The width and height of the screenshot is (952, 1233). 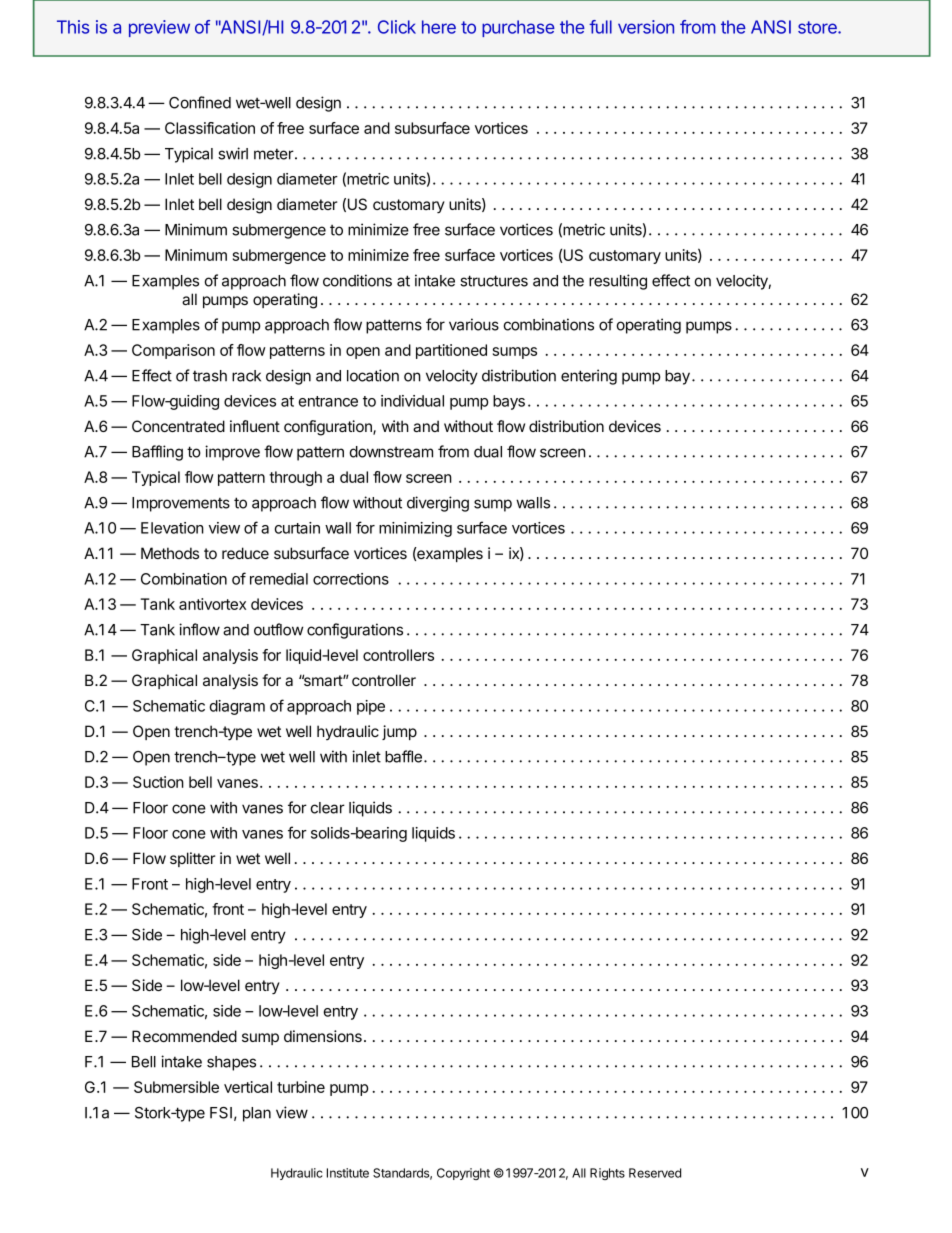 What do you see at coordinates (173, 351) in the screenshot?
I see `Comparison` at bounding box center [173, 351].
